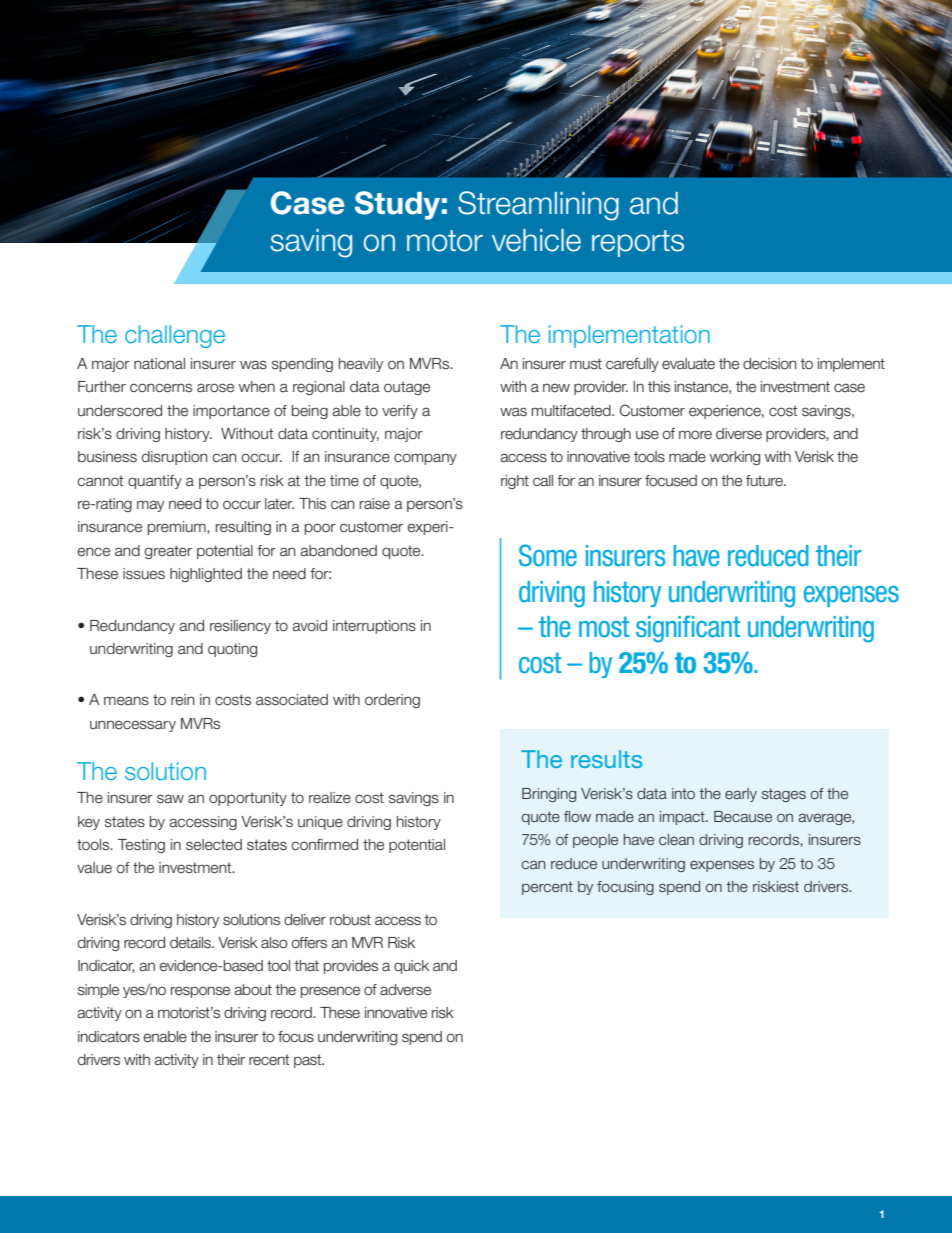 The height and width of the screenshot is (1233, 952). What do you see at coordinates (392, 701) in the screenshot?
I see `ordering` at bounding box center [392, 701].
